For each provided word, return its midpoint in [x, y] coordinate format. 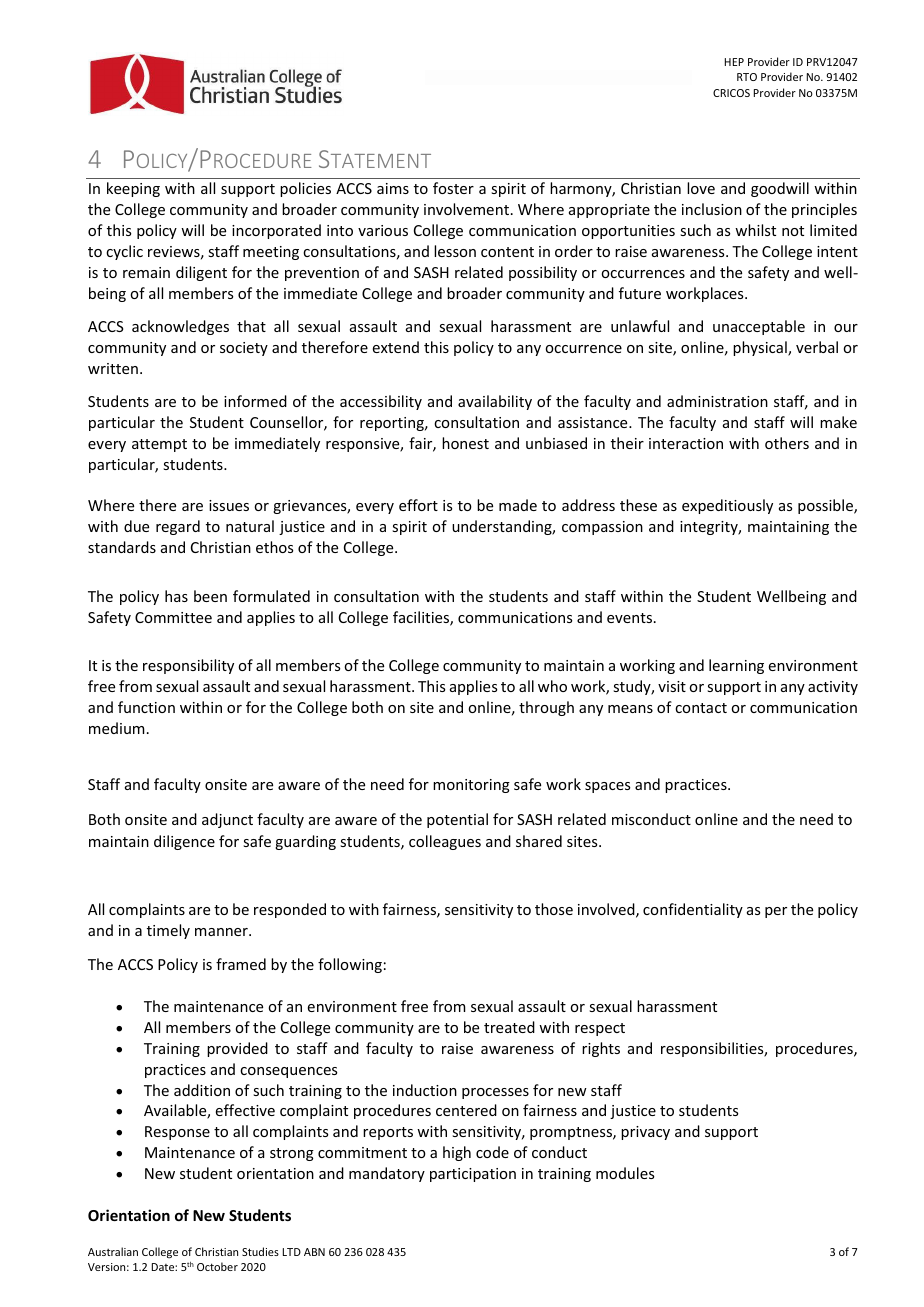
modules [625, 1173]
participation [473, 1175]
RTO [747, 77]
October [217, 1266]
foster [453, 188]
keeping [133, 189]
